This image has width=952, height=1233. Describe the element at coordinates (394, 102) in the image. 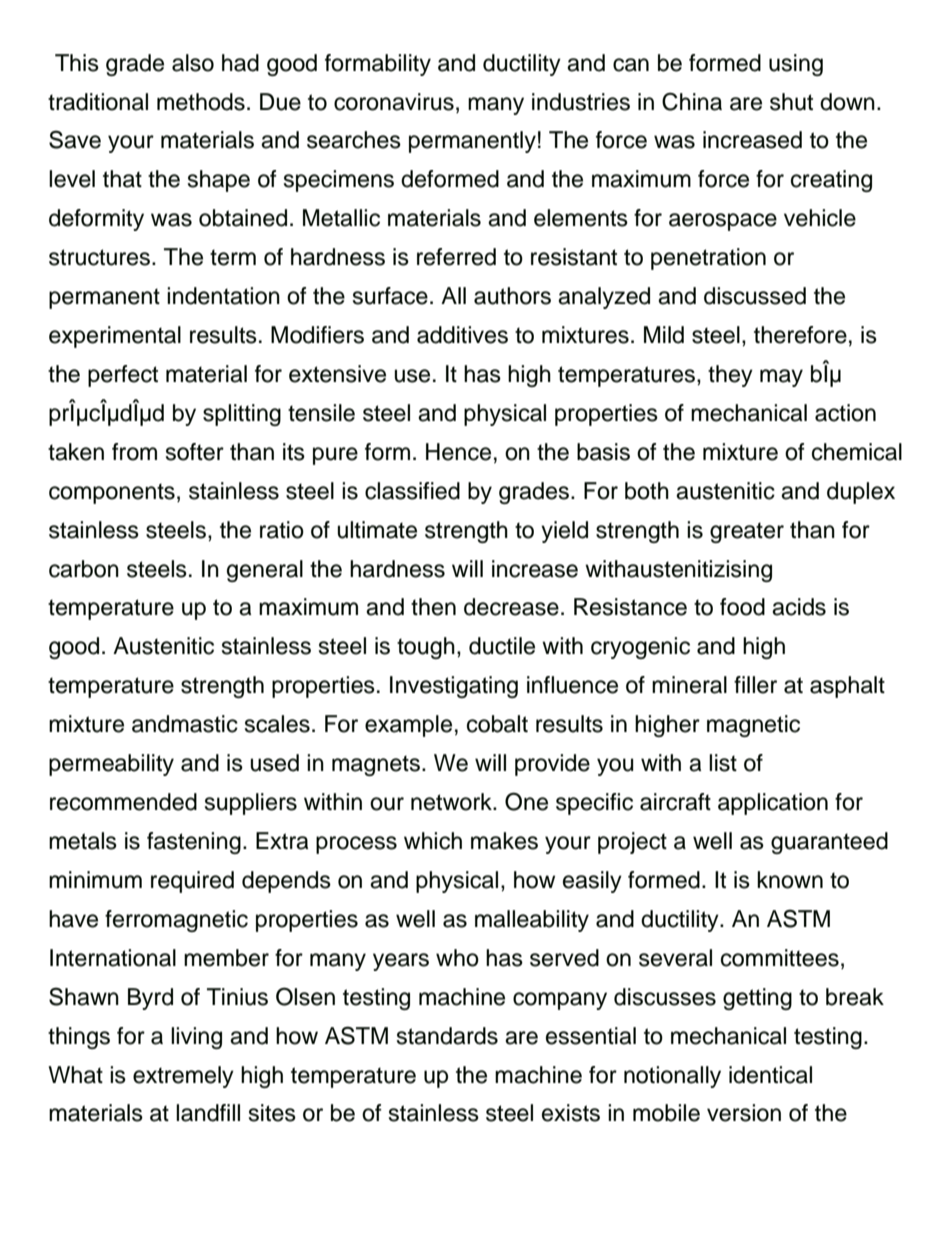

I see `coronavirus` at that location.
